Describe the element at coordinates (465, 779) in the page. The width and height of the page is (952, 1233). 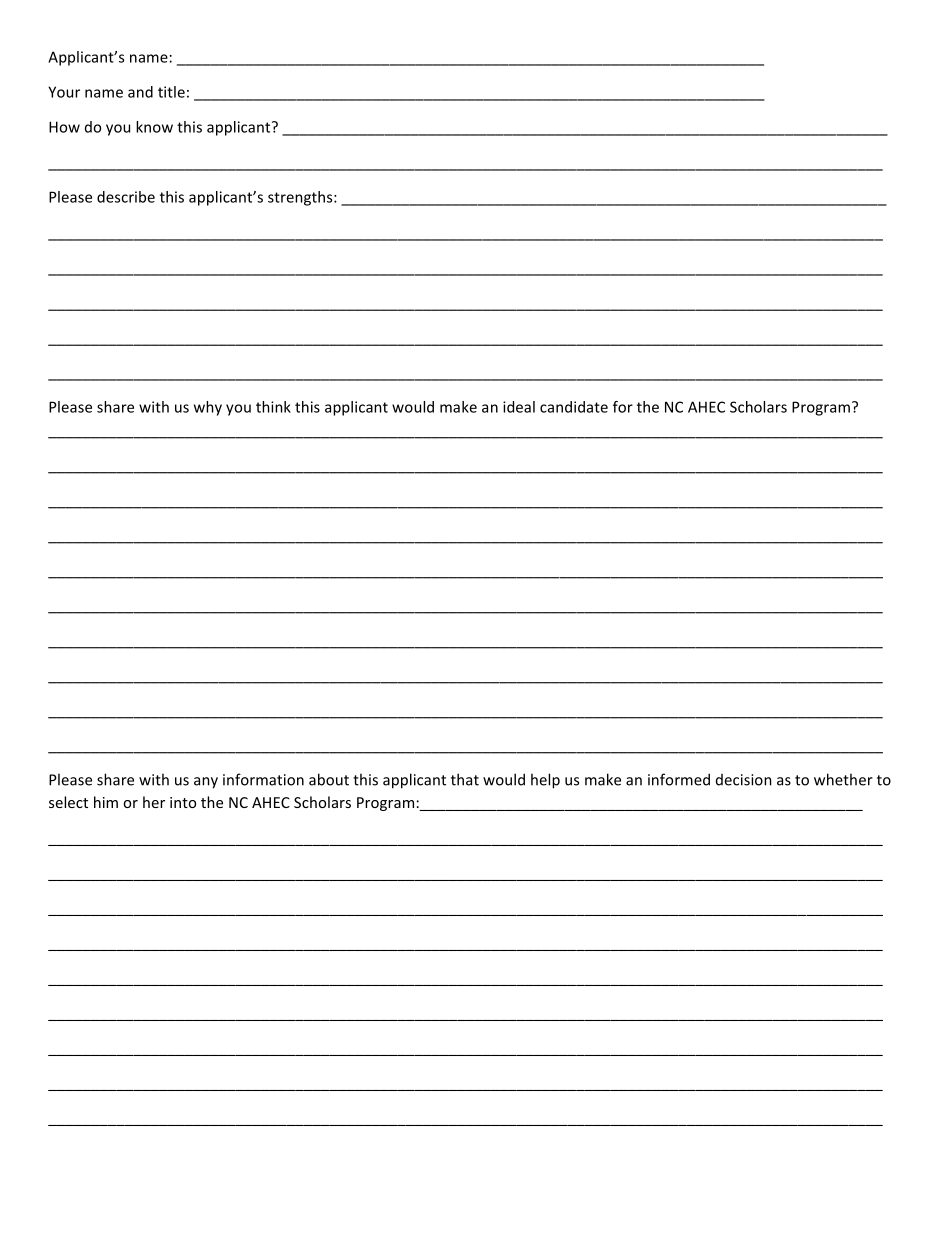
I see `that` at that location.
